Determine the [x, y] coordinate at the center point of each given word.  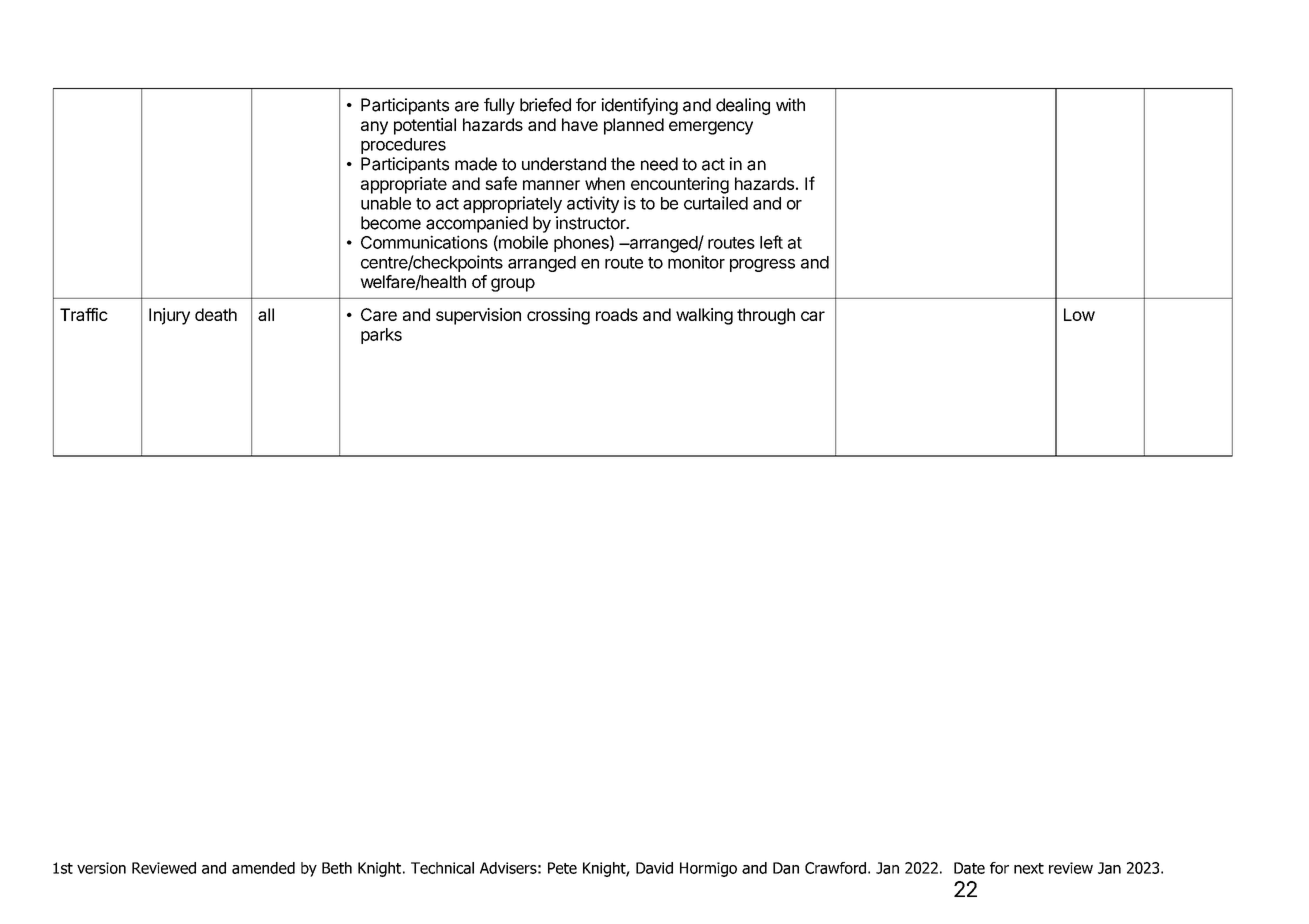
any [374, 128]
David [654, 868]
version [101, 868]
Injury [169, 316]
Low [1079, 314]
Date [969, 868]
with [790, 104]
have [580, 124]
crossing [558, 316]
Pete [562, 868]
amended [263, 868]
